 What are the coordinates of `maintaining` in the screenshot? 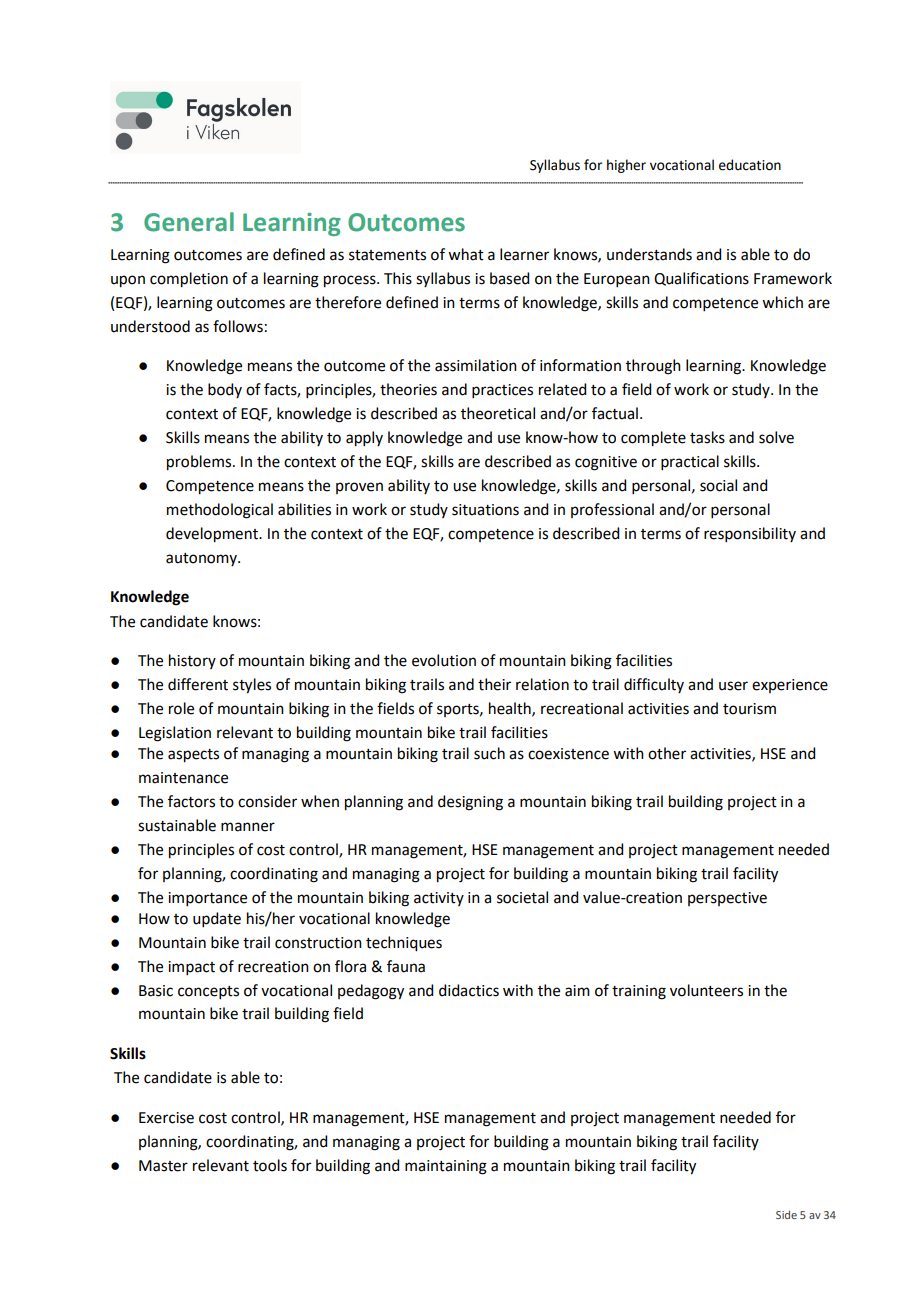 It's located at (446, 1167).
